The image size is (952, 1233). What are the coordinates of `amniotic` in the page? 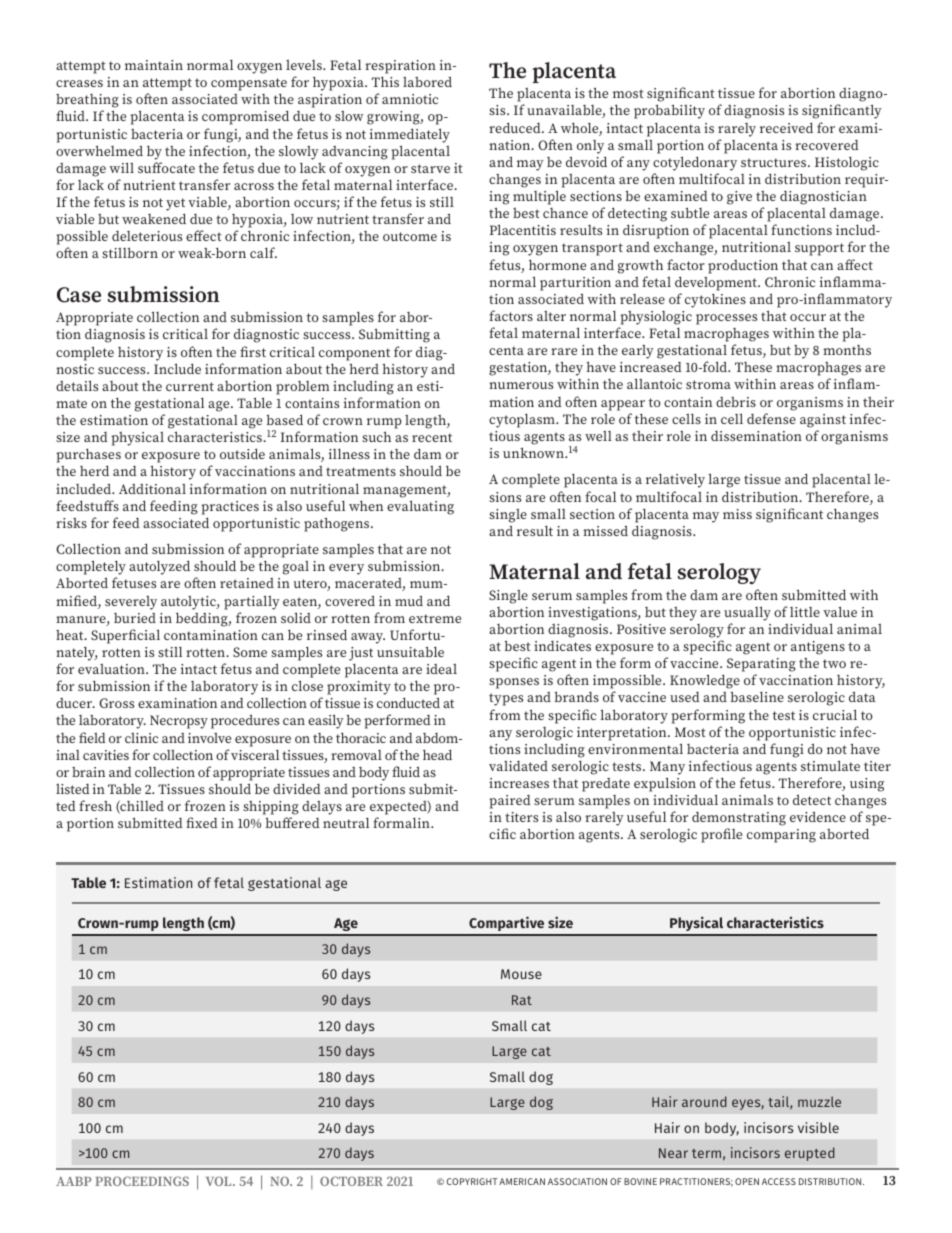 It's located at (410, 99).
